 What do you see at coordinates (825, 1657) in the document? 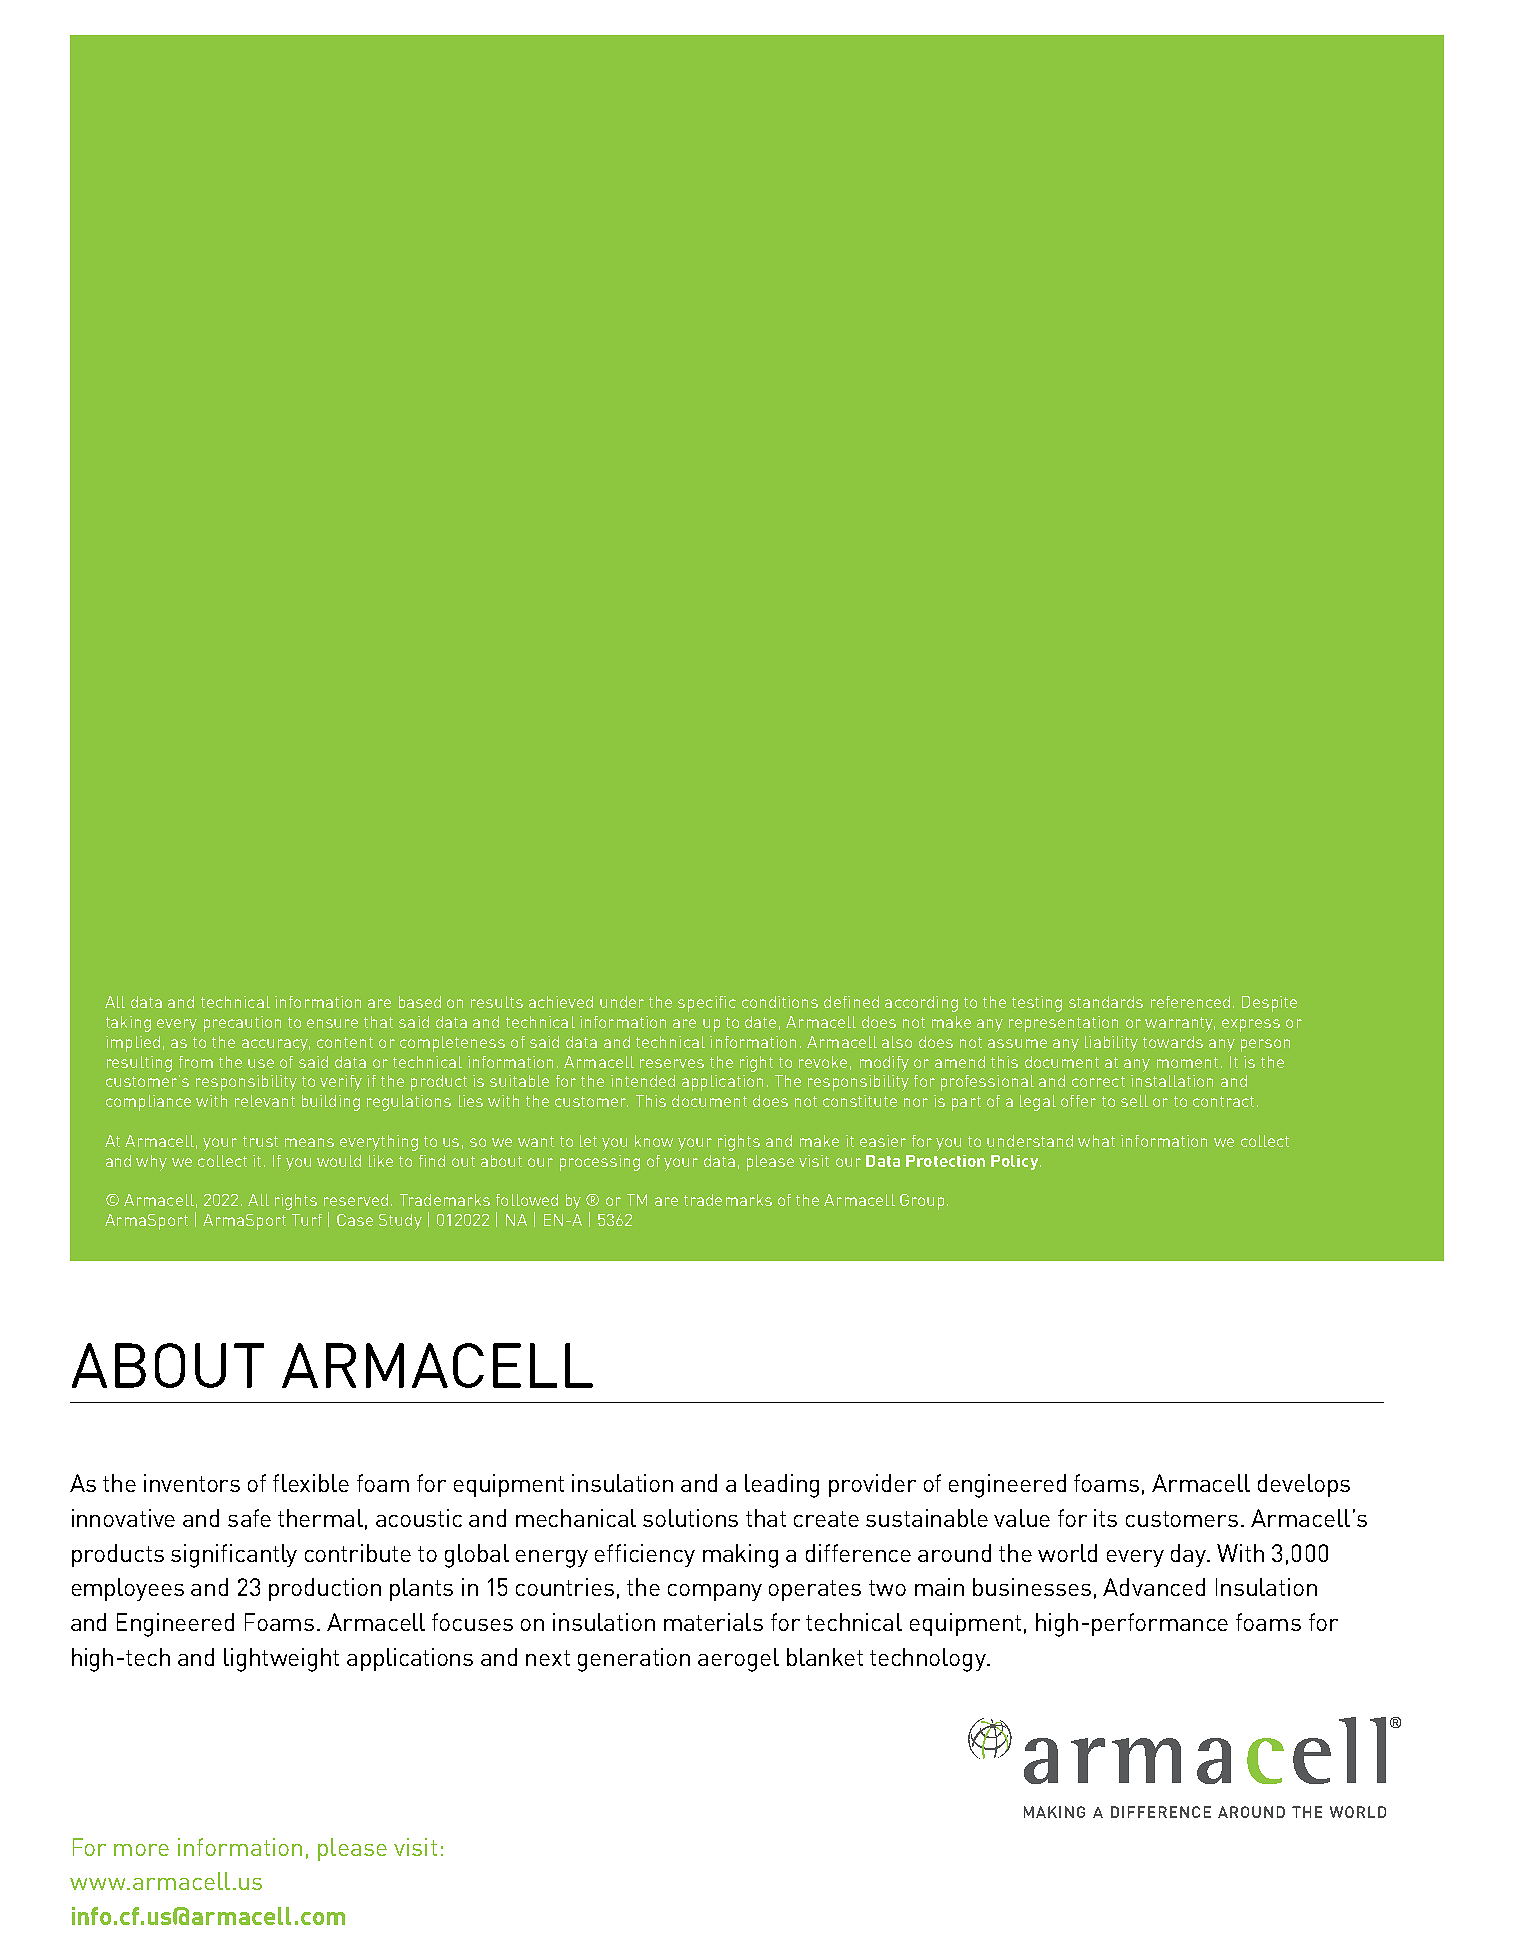
I see `blanket` at bounding box center [825, 1657].
